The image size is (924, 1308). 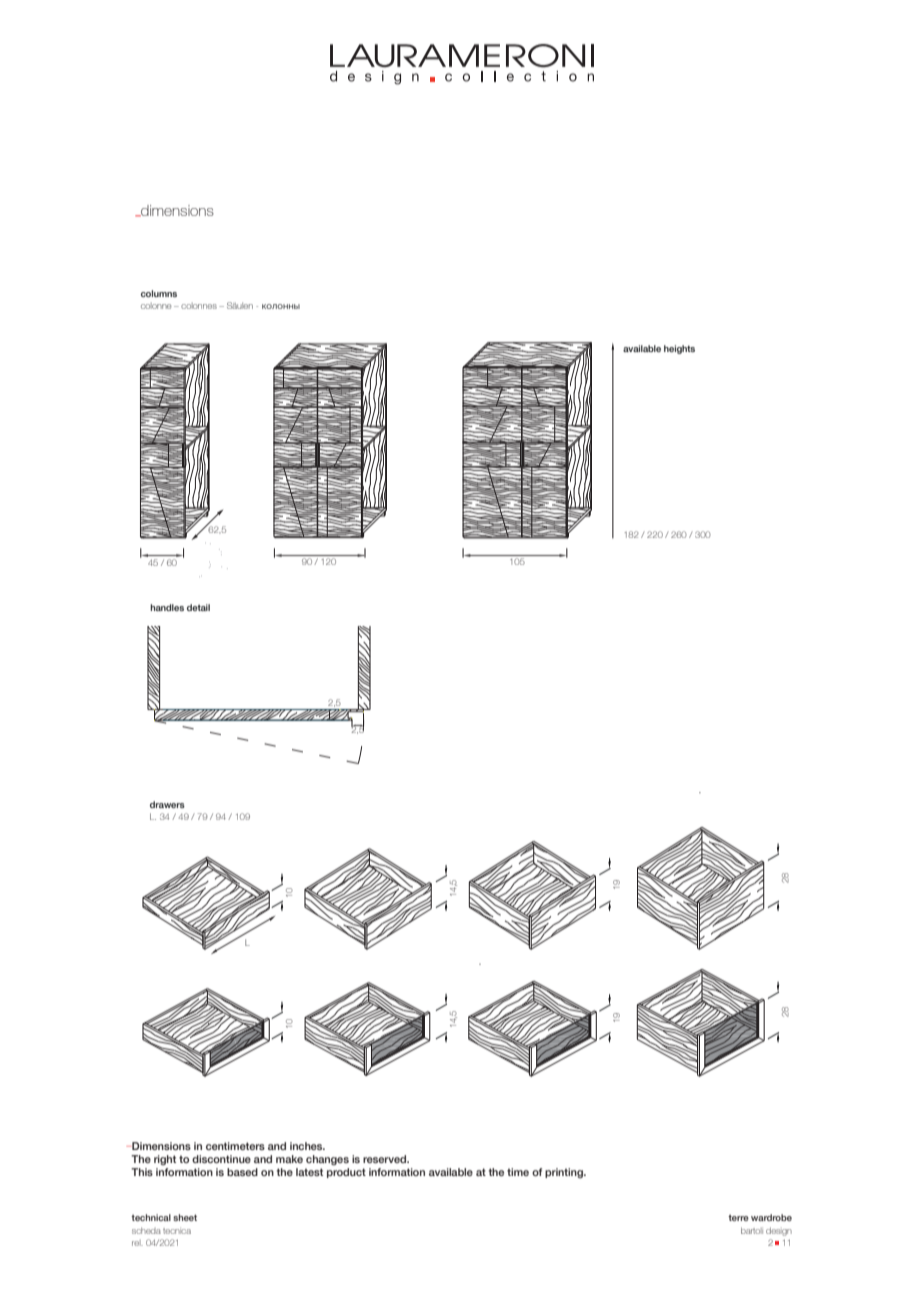 I want to click on printing, so click(x=565, y=1173).
